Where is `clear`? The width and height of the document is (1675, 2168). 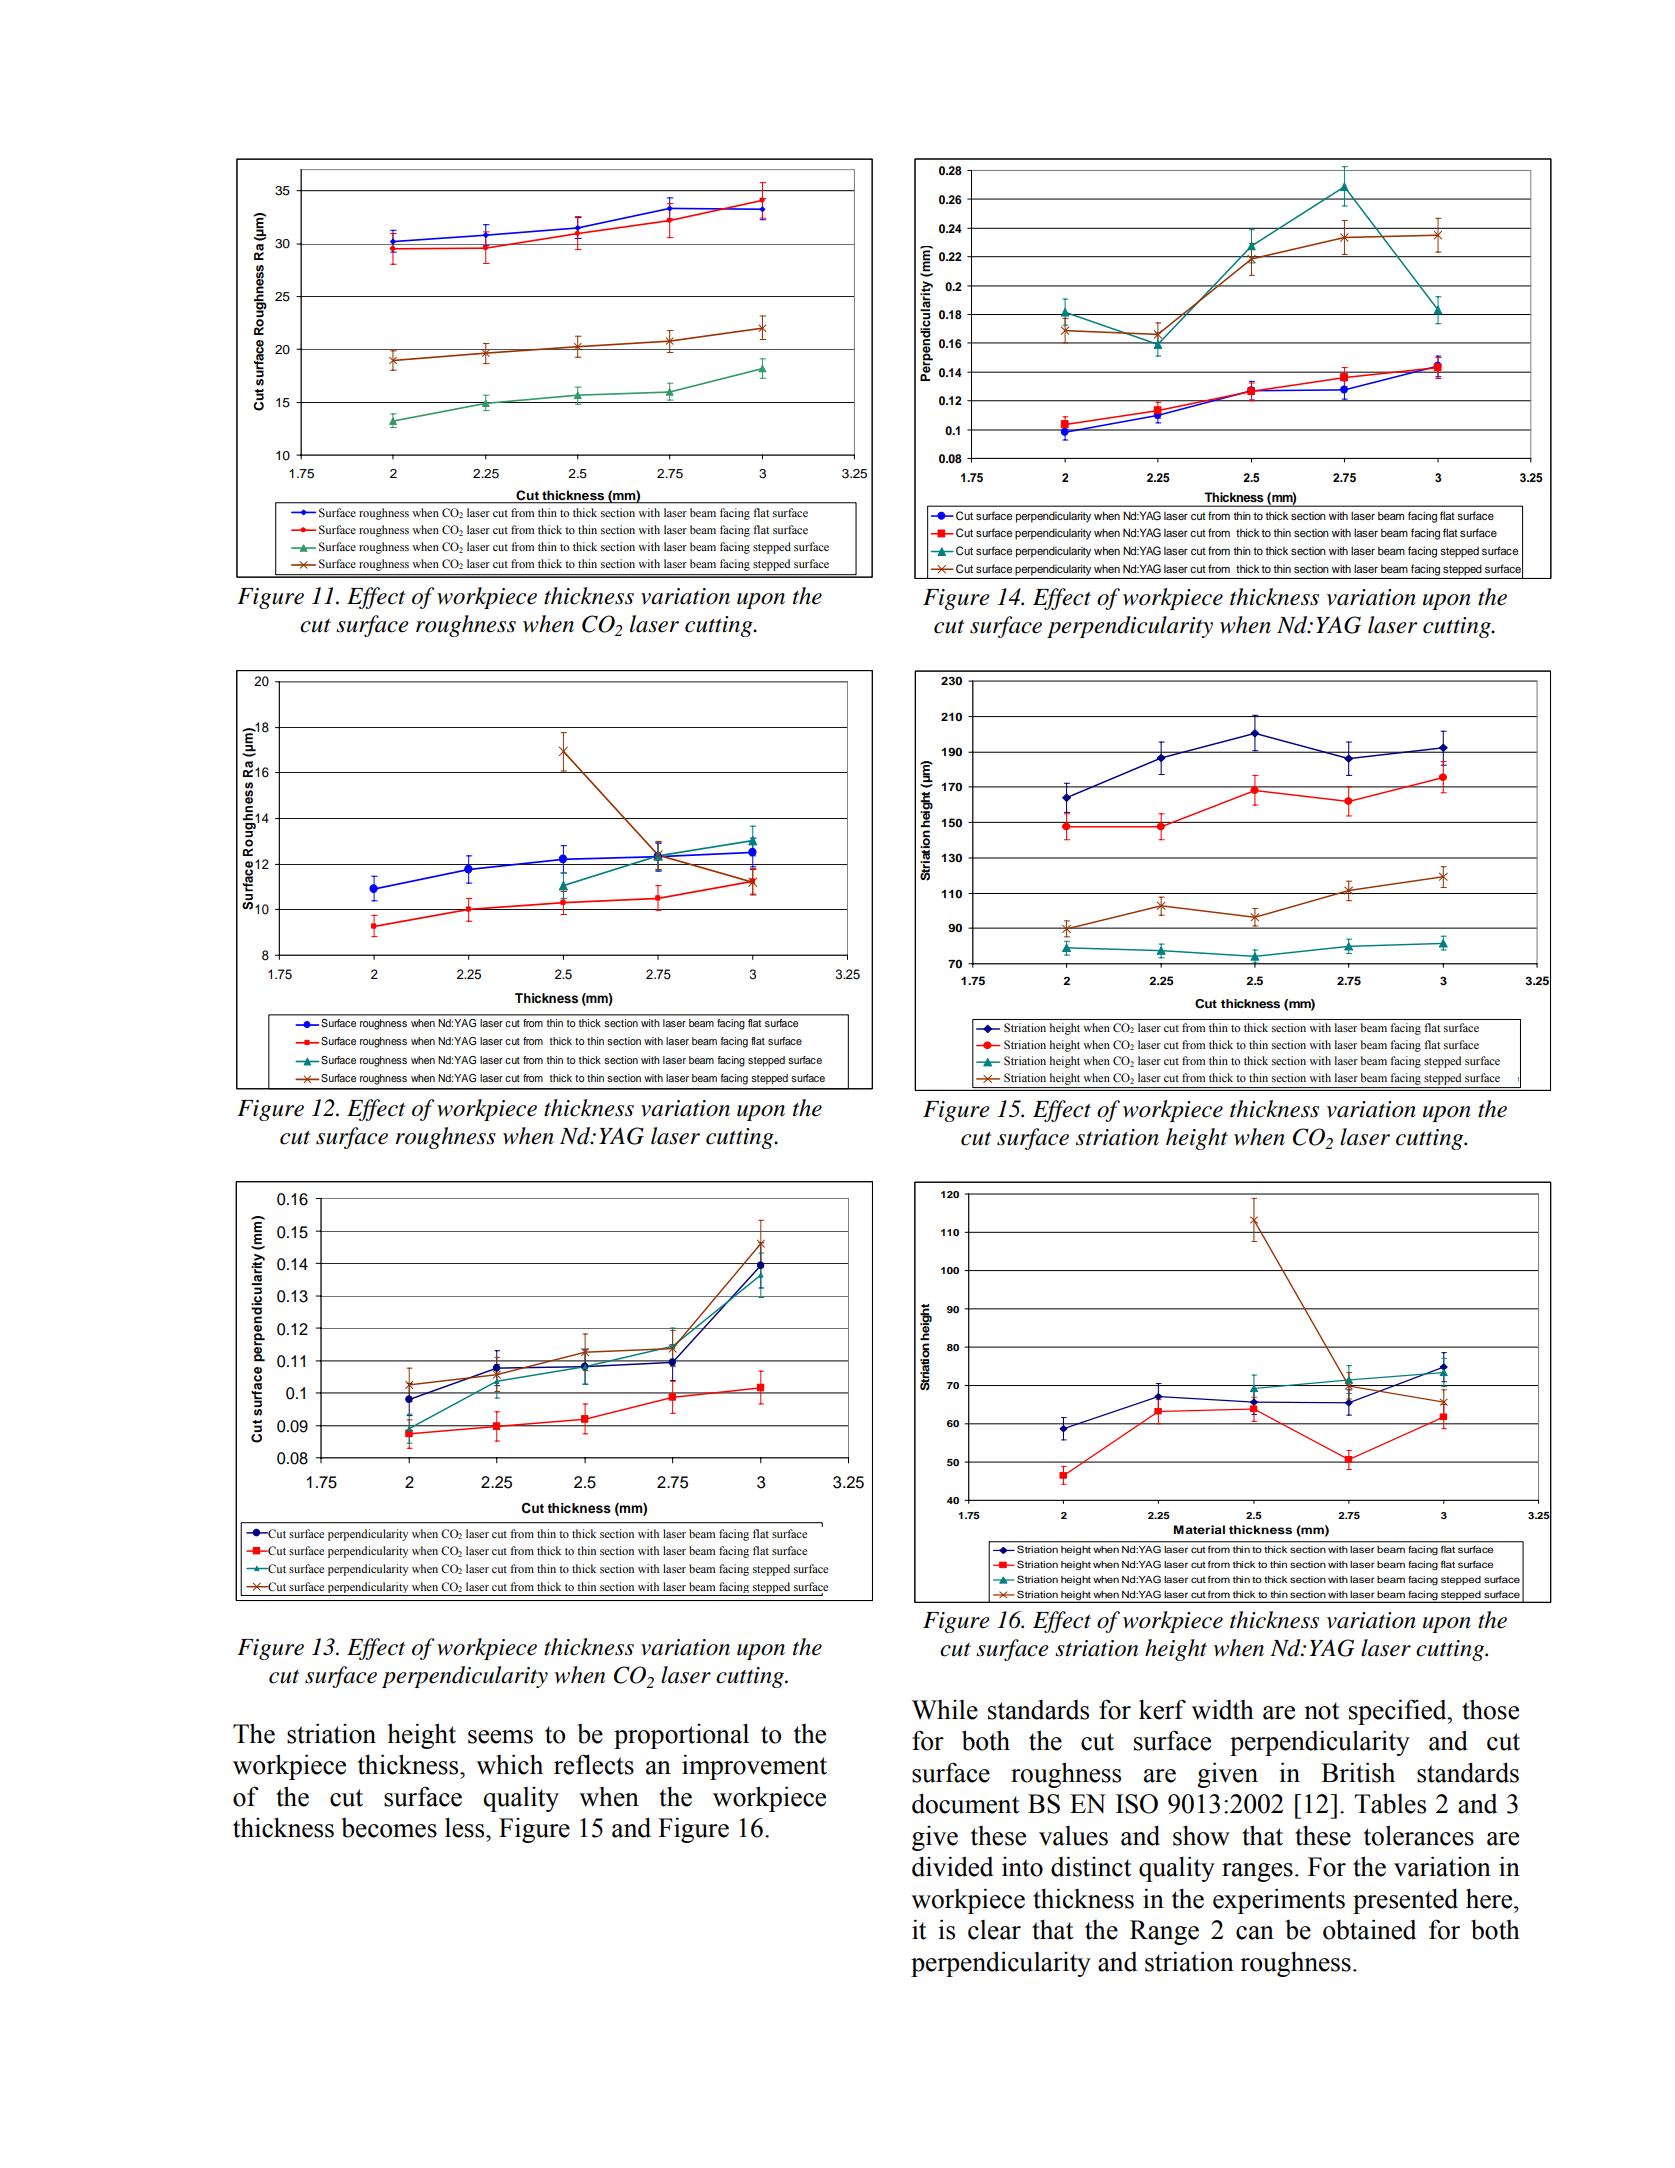 clear is located at coordinates (994, 1930).
